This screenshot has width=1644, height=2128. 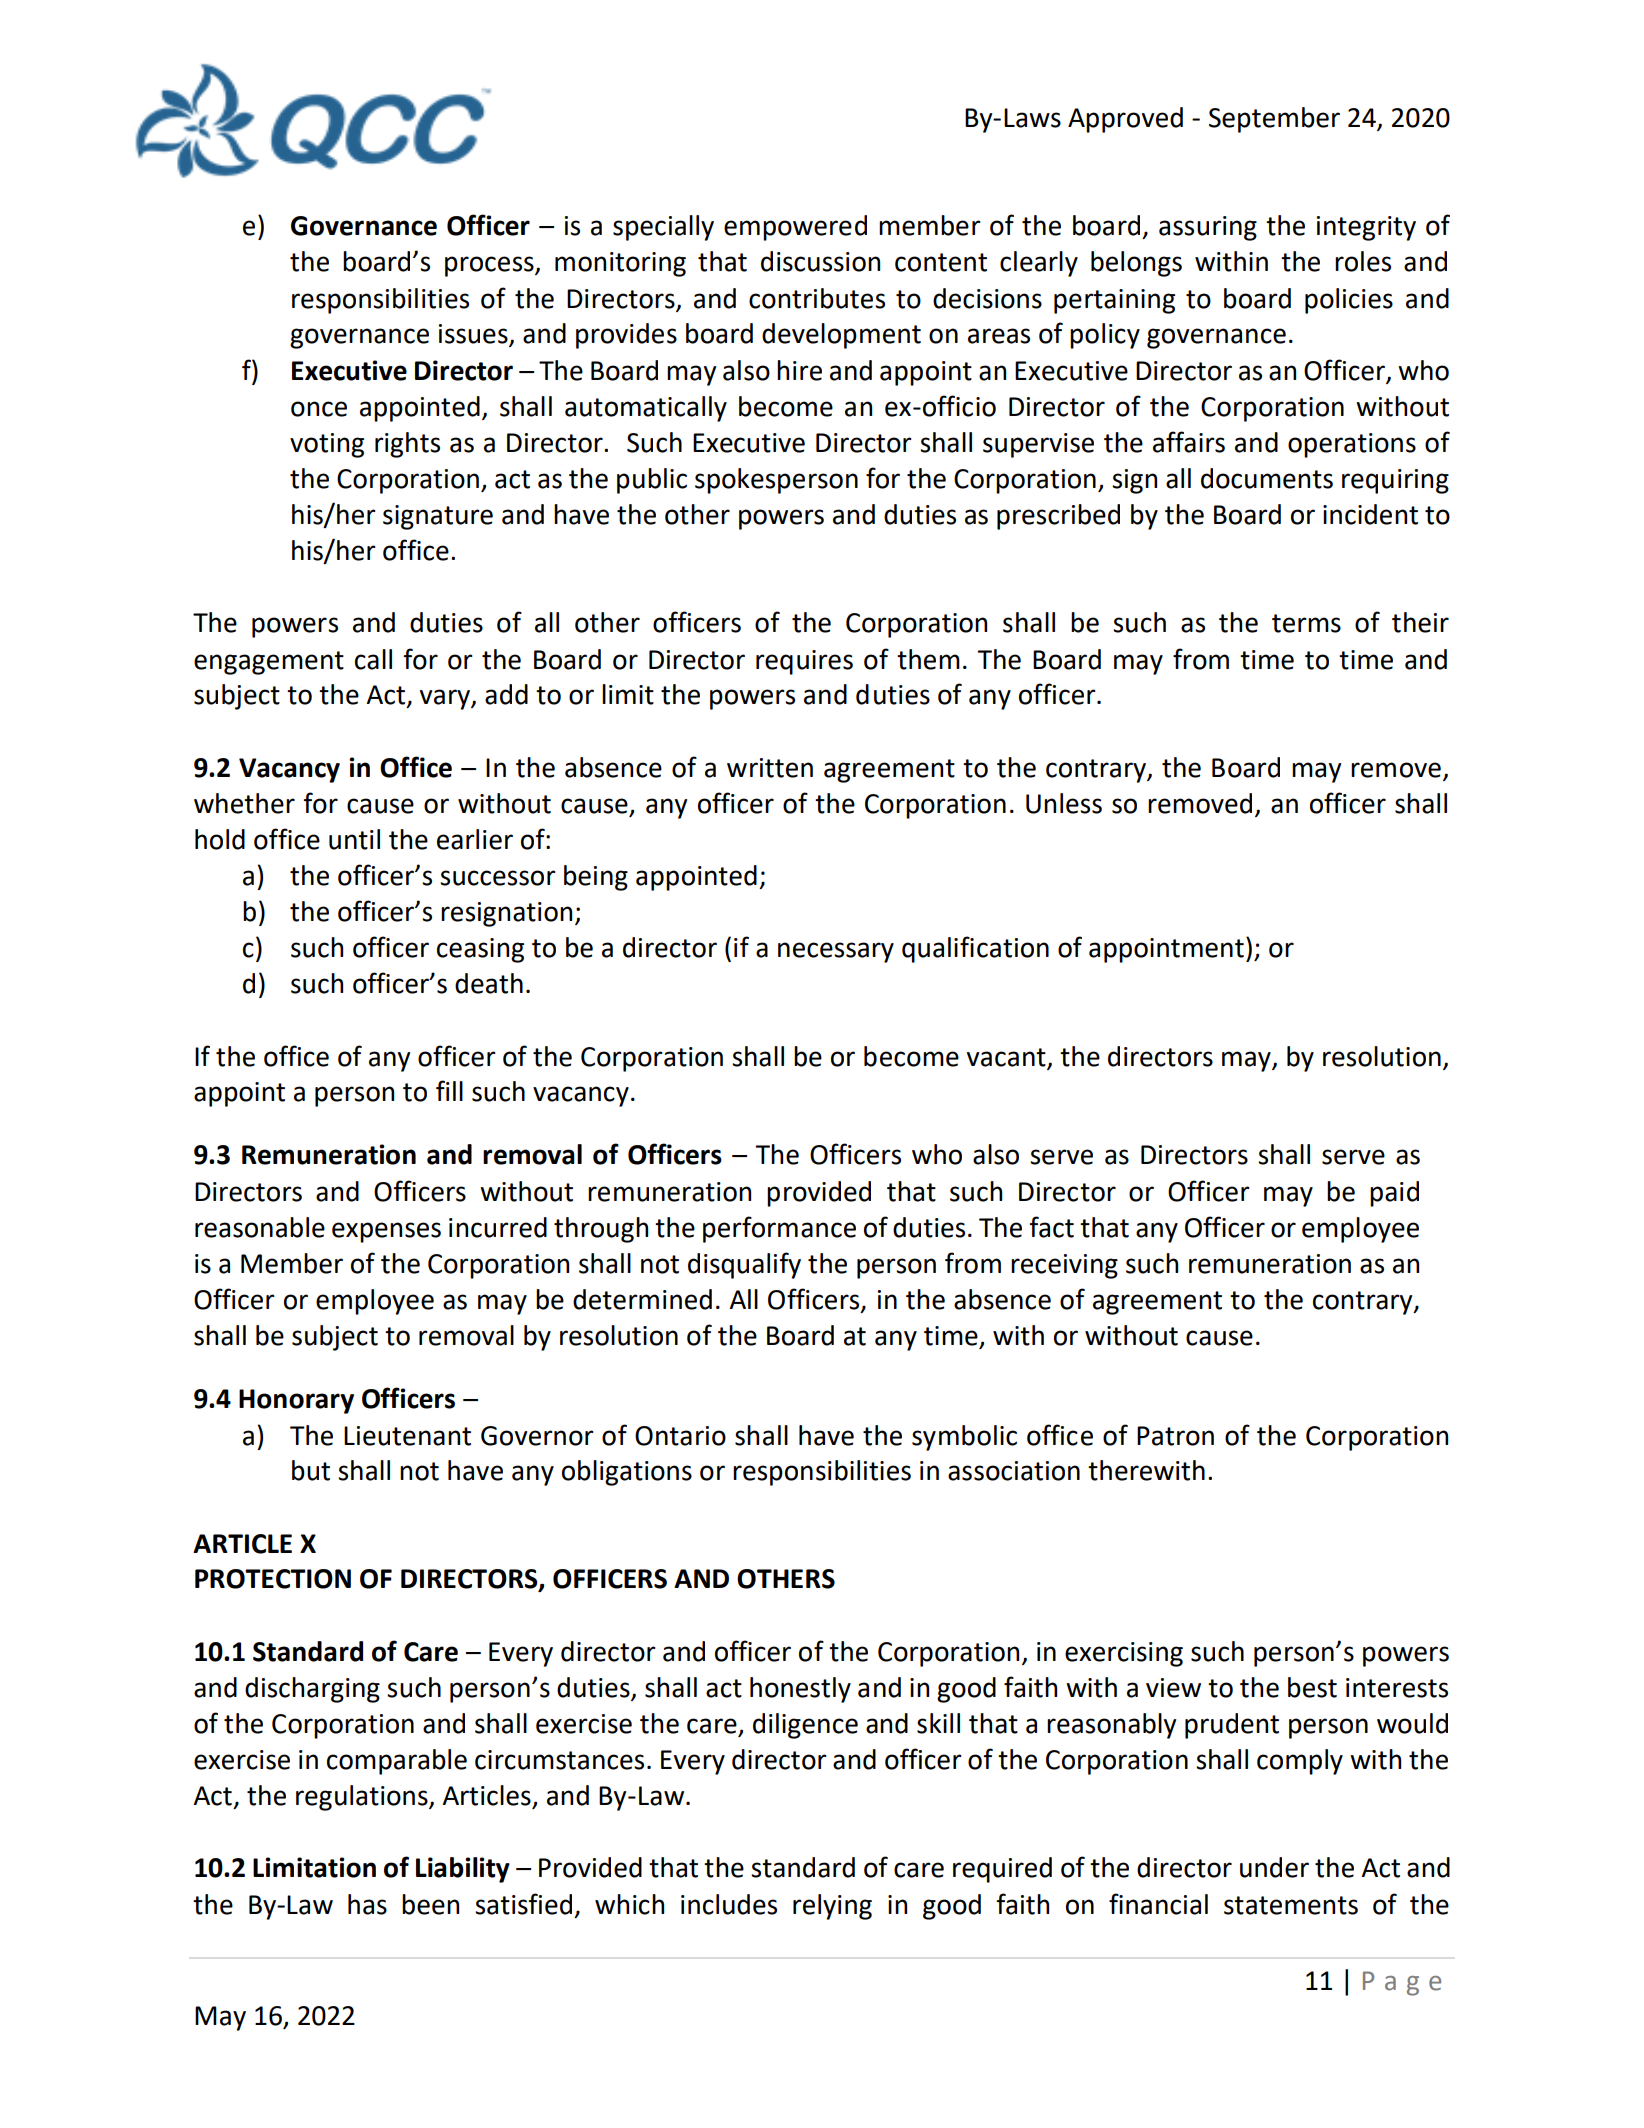 What do you see at coordinates (354, 839) in the screenshot?
I see `until` at bounding box center [354, 839].
